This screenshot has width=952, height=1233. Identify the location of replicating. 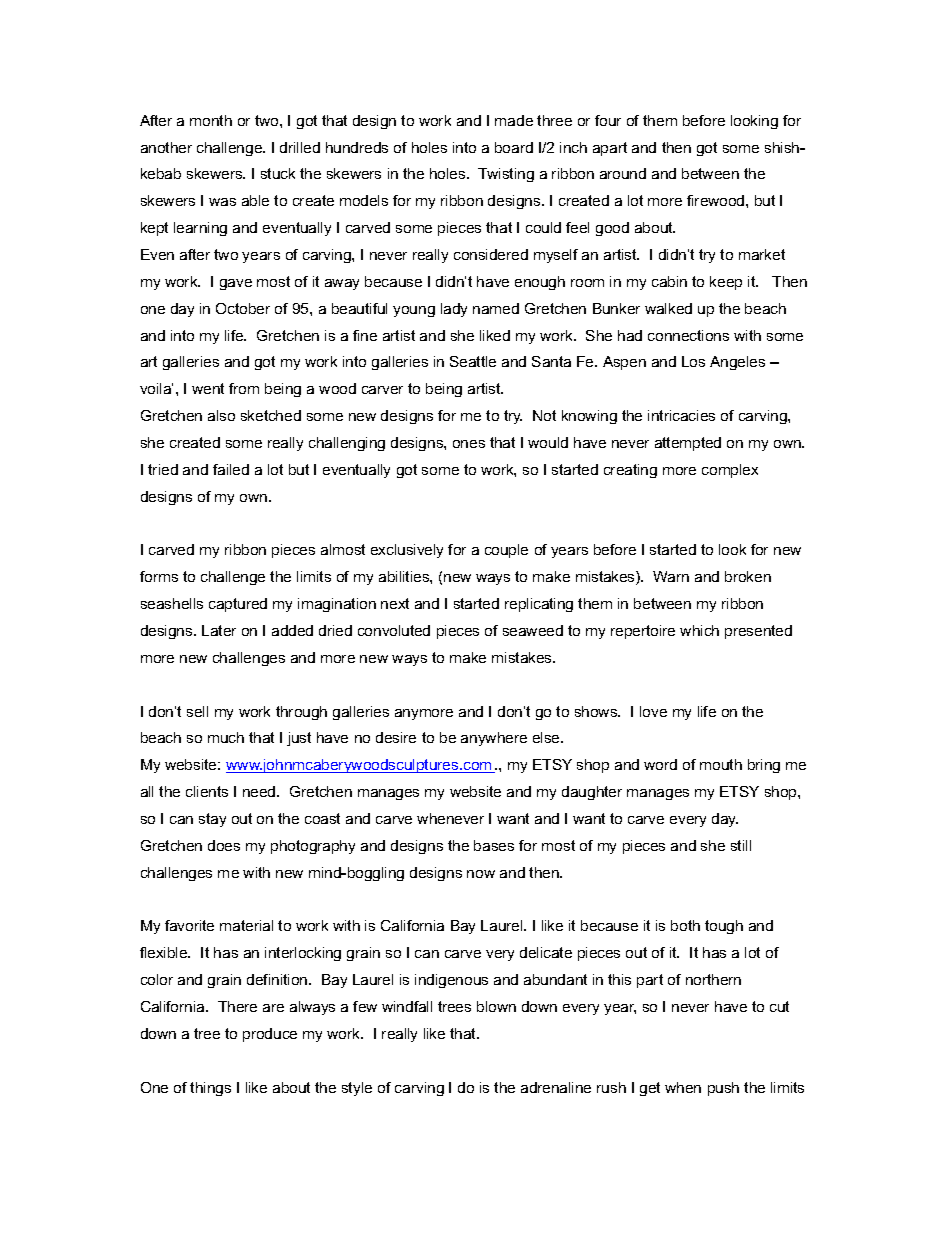
(539, 605).
